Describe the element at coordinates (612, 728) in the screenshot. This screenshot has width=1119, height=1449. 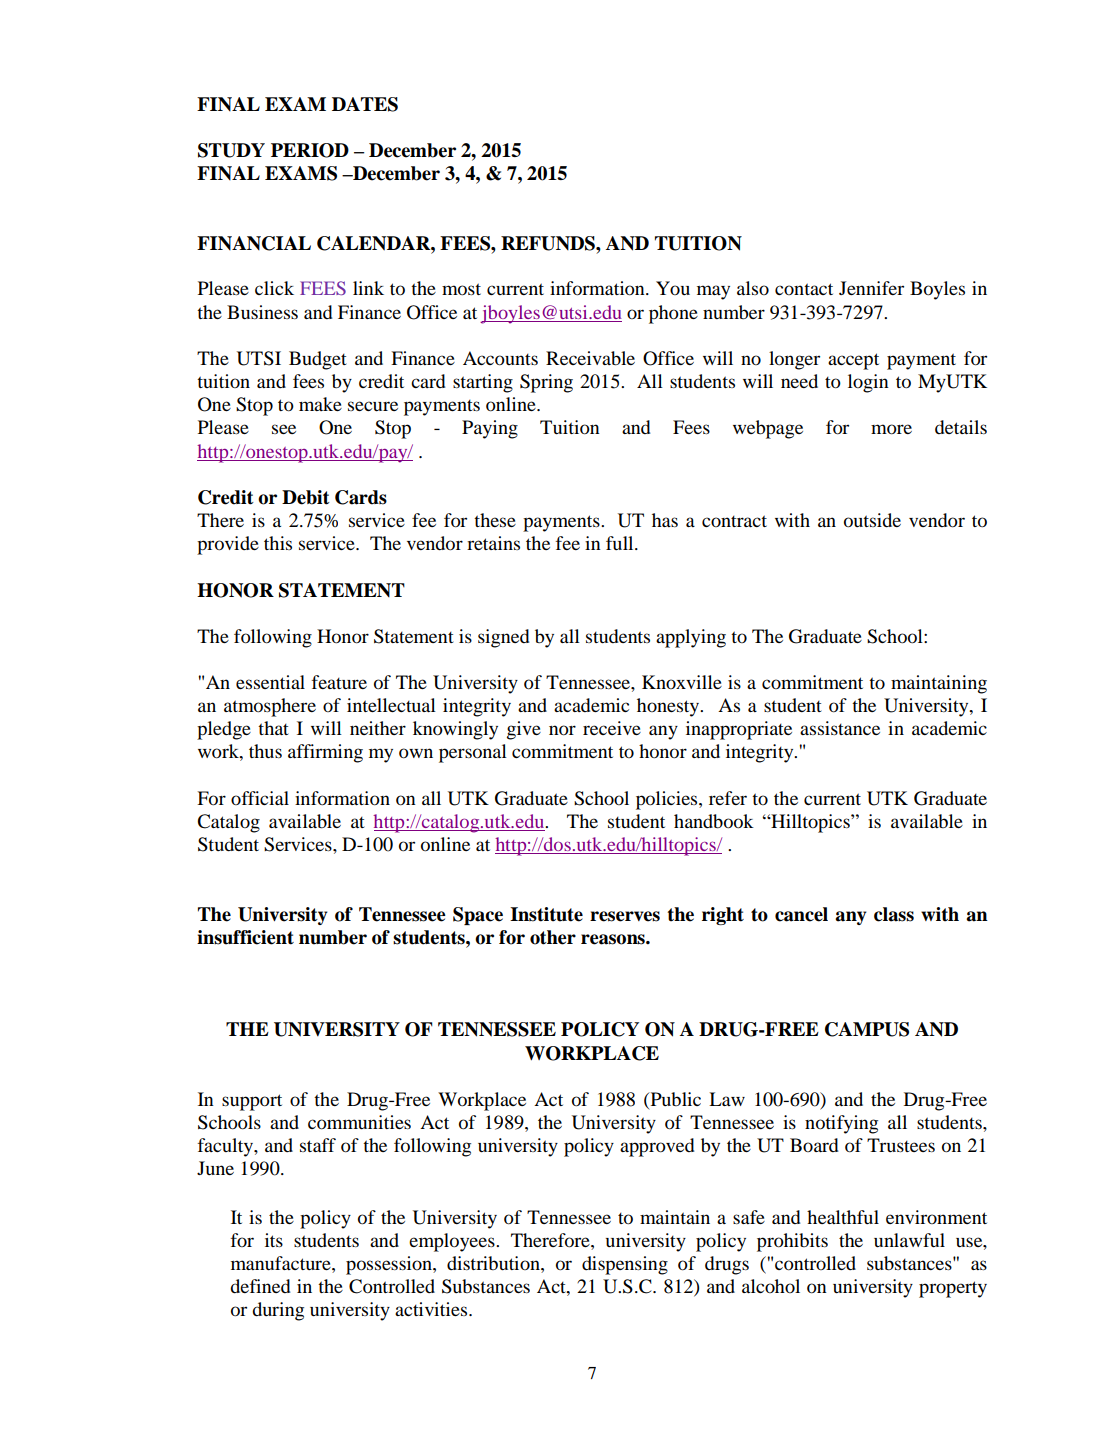
I see `receive` at that location.
